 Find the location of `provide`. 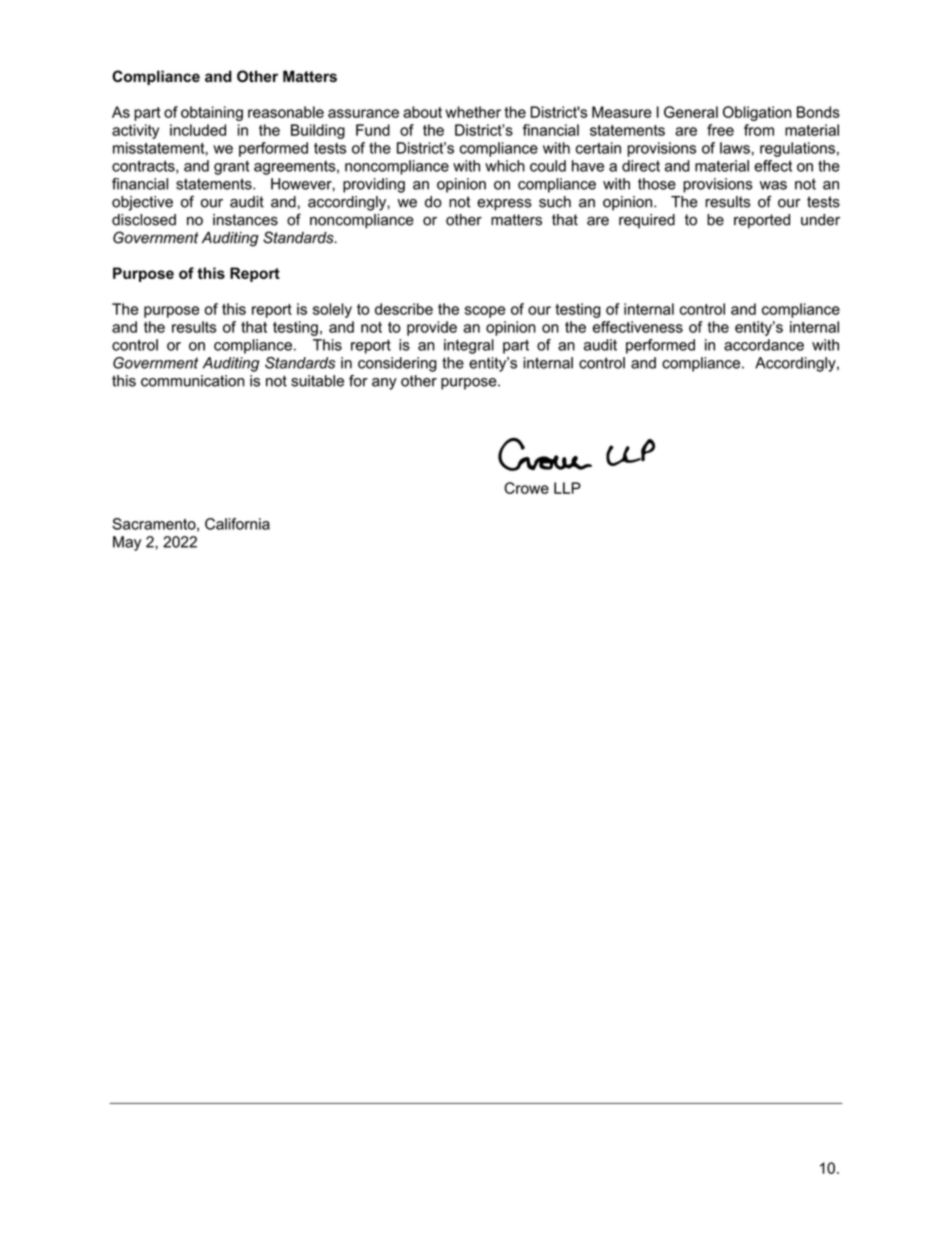

provide is located at coordinates (432, 328).
